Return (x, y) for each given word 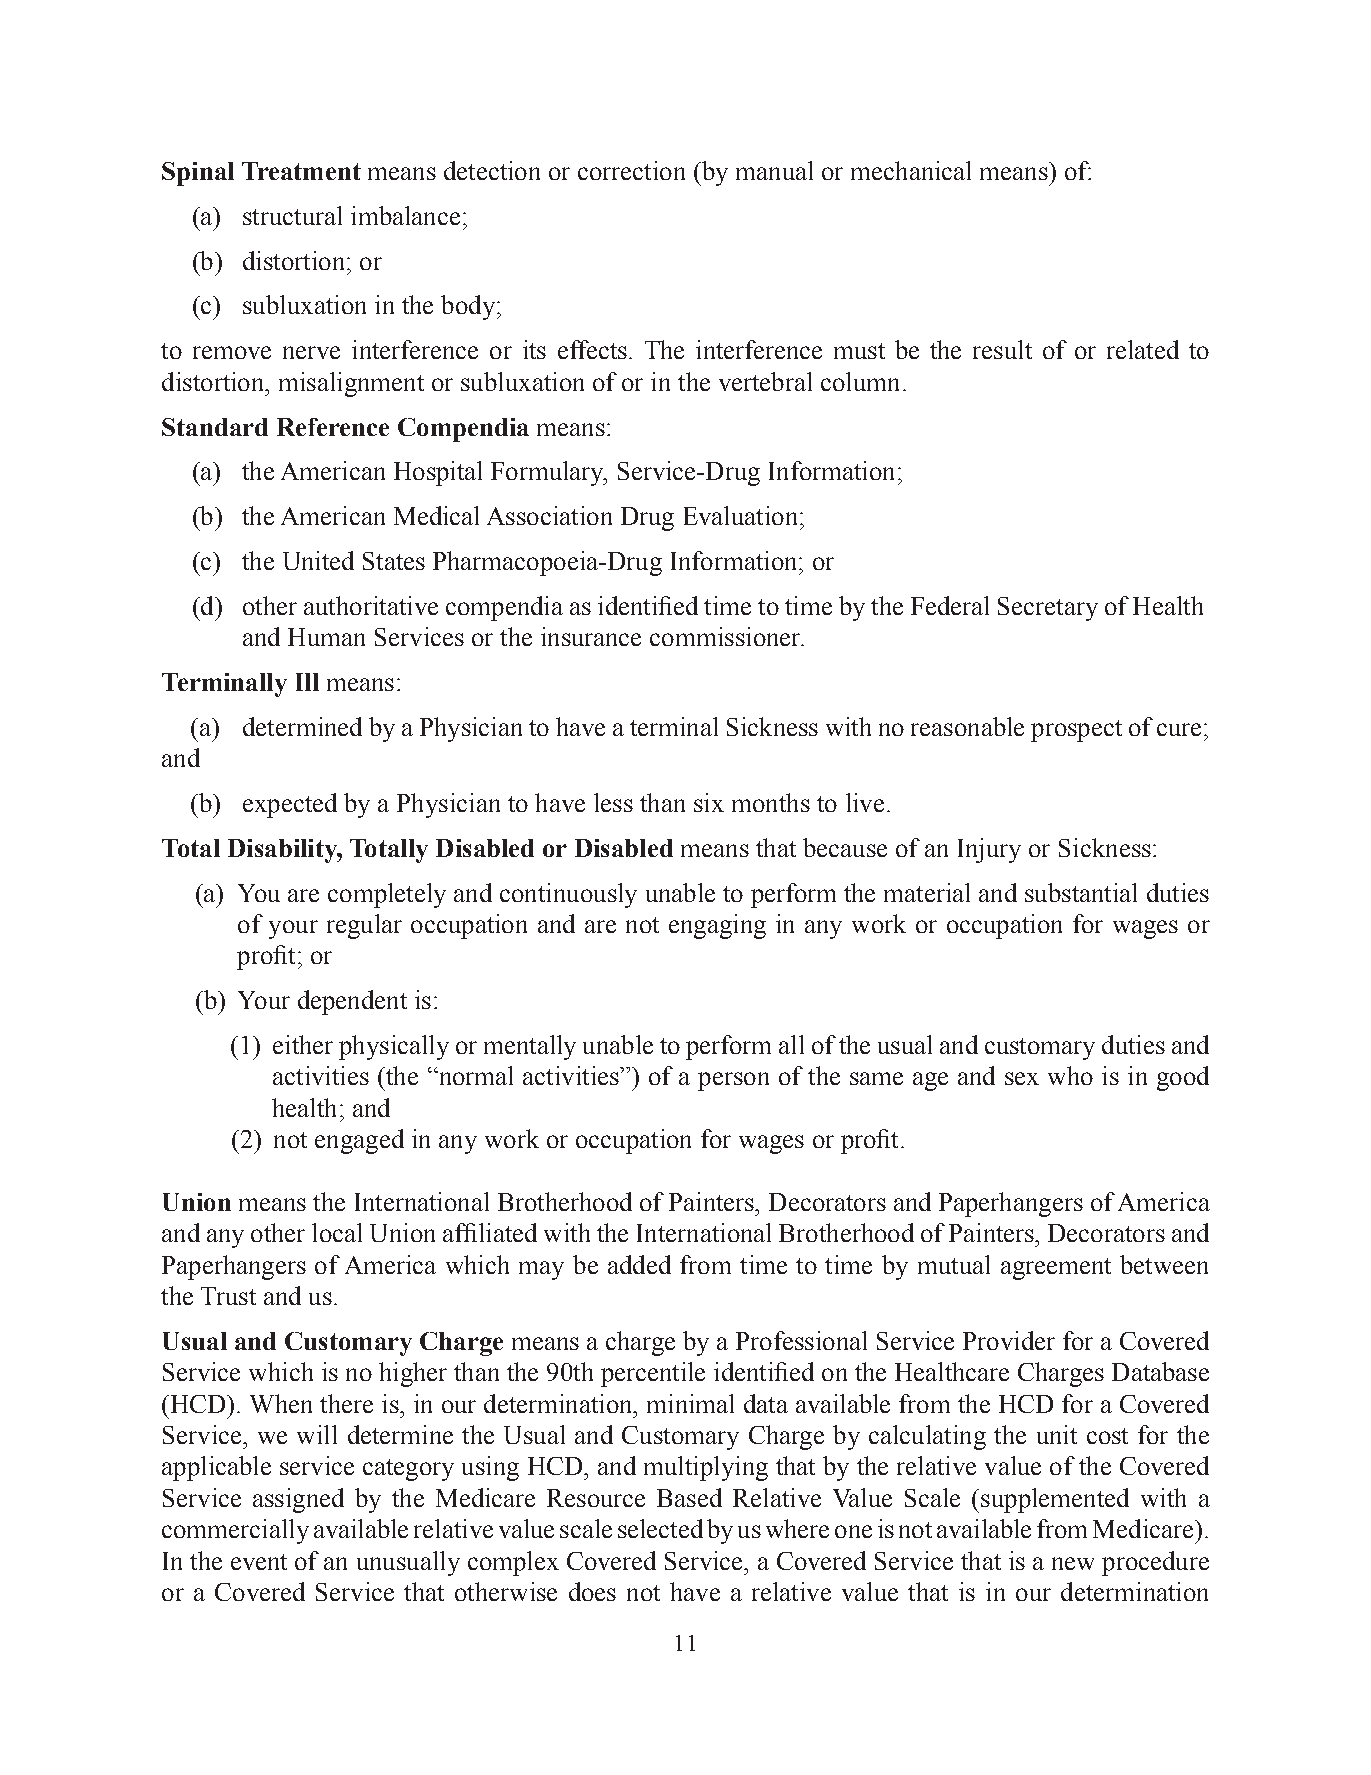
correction (631, 170)
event (259, 1562)
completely (387, 895)
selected (660, 1528)
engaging (717, 926)
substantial (1081, 892)
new (1073, 1563)
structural (292, 215)
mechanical (911, 170)
